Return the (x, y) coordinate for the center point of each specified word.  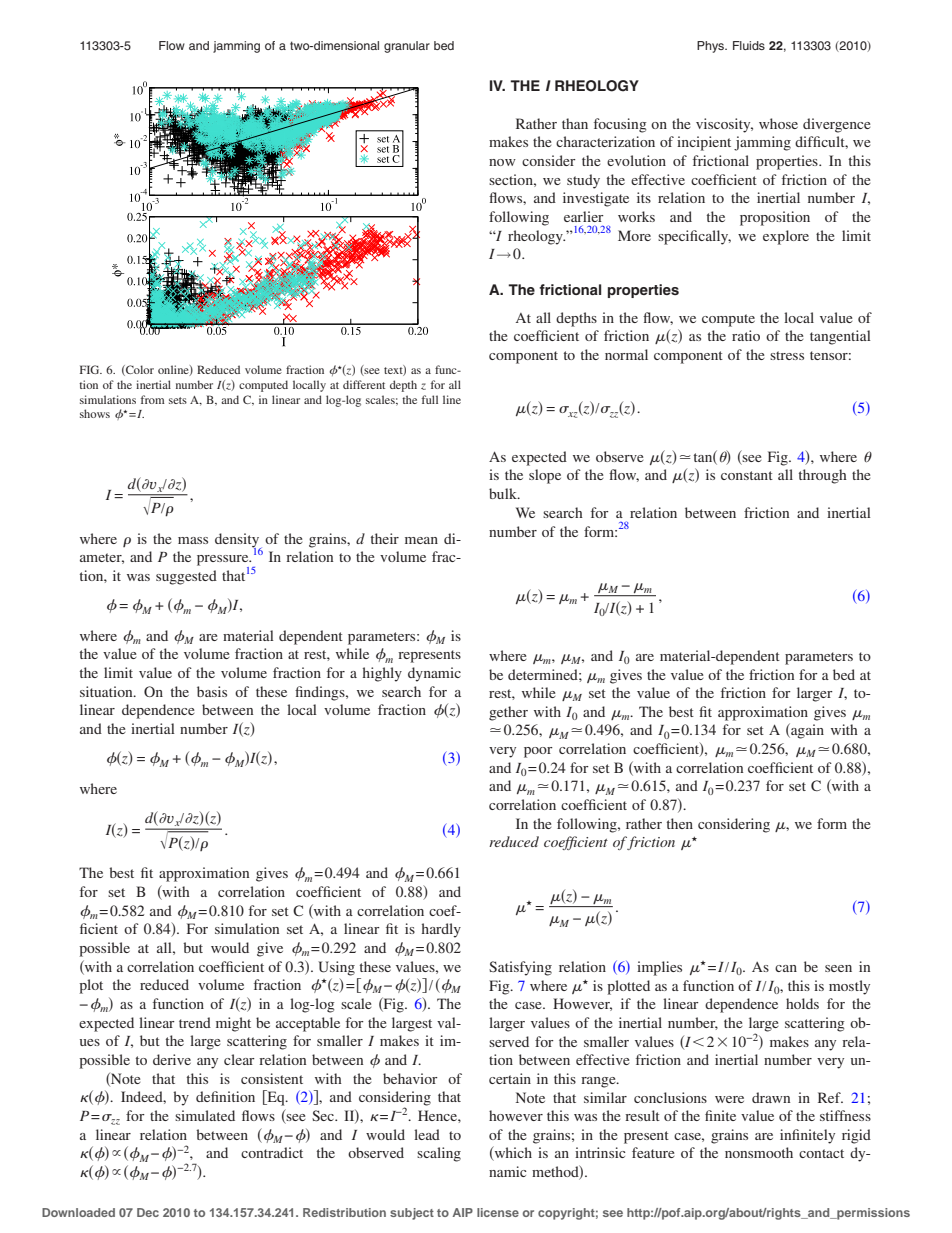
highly (382, 674)
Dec (148, 1212)
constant (747, 475)
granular (407, 47)
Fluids (749, 45)
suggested (186, 577)
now (502, 162)
